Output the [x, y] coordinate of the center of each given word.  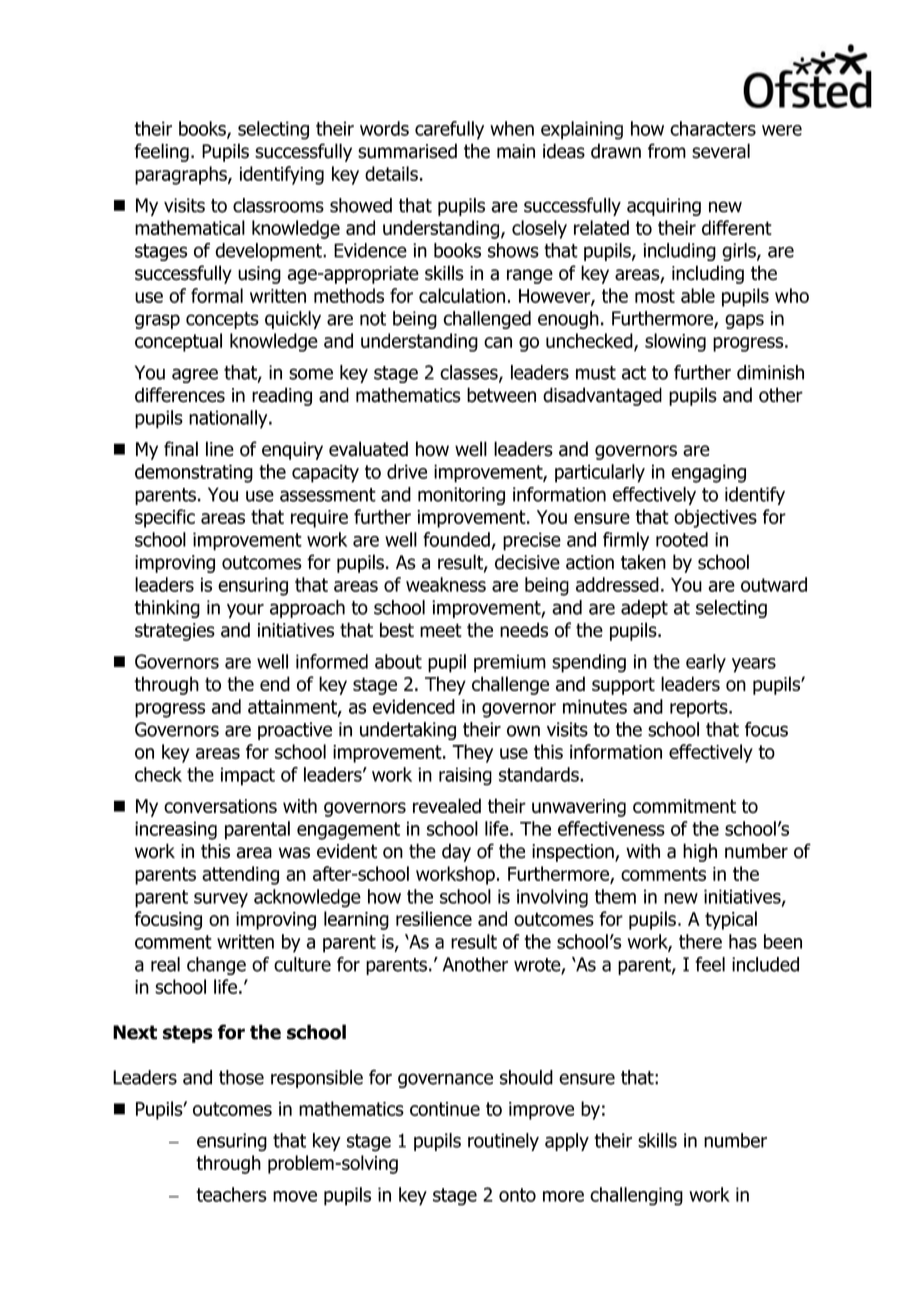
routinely [503, 1142]
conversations [220, 806]
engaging [708, 473]
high [700, 852]
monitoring [461, 496]
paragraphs [182, 175]
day [456, 852]
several [721, 151]
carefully [449, 130]
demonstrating [194, 473]
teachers [231, 1194]
